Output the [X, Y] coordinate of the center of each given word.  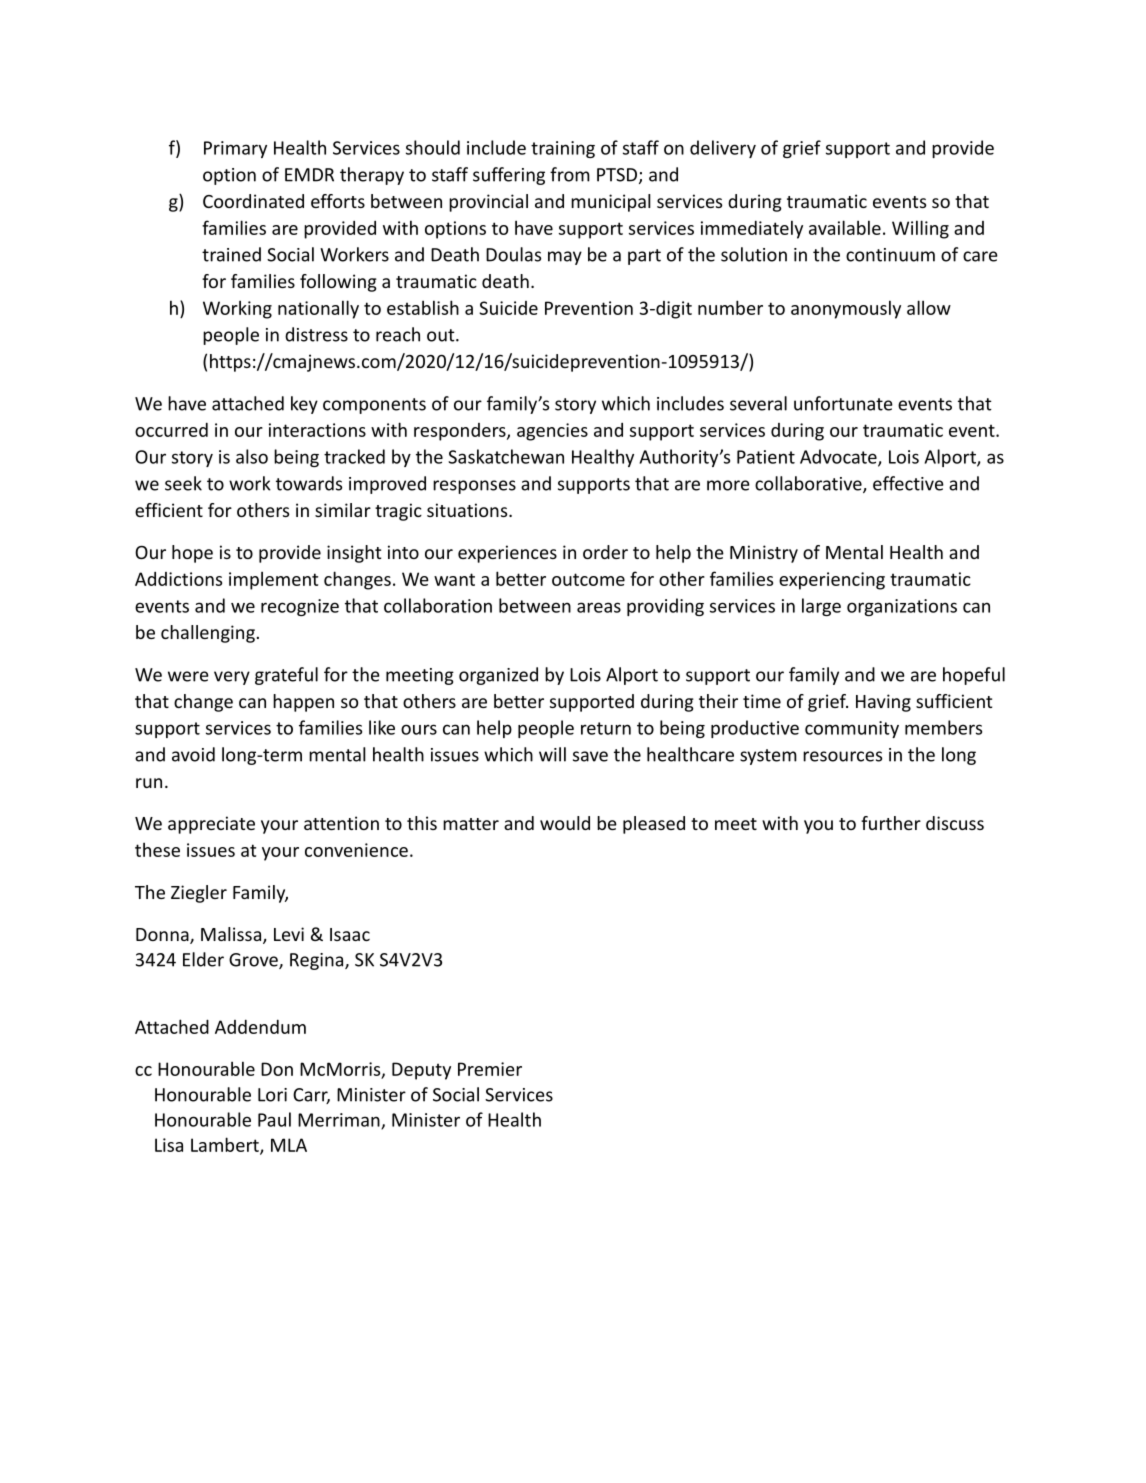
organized [498, 676]
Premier [490, 1069]
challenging [208, 634]
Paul [274, 1119]
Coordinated [253, 201]
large [821, 607]
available [845, 227]
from [570, 174]
